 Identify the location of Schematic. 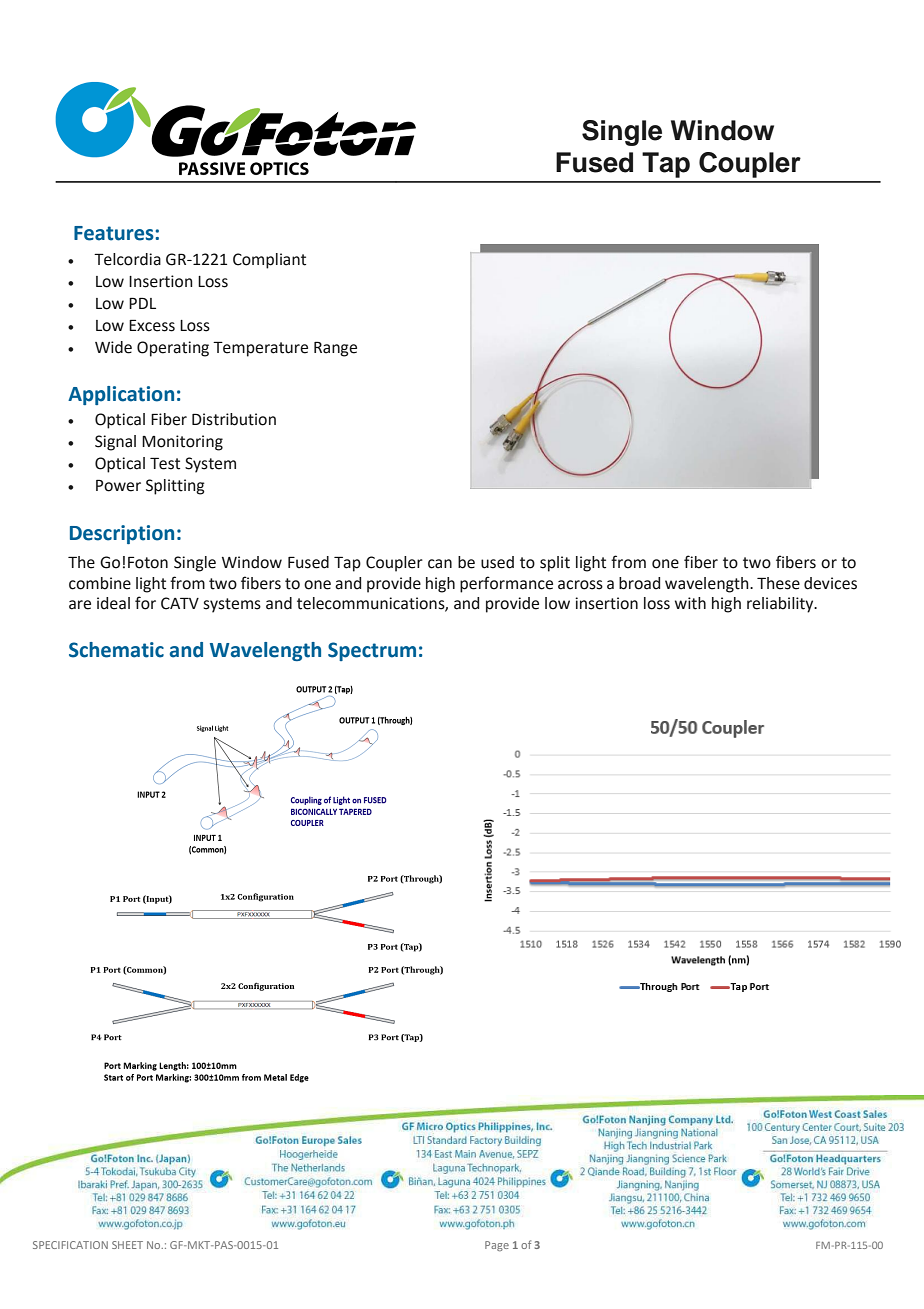
(116, 650).
